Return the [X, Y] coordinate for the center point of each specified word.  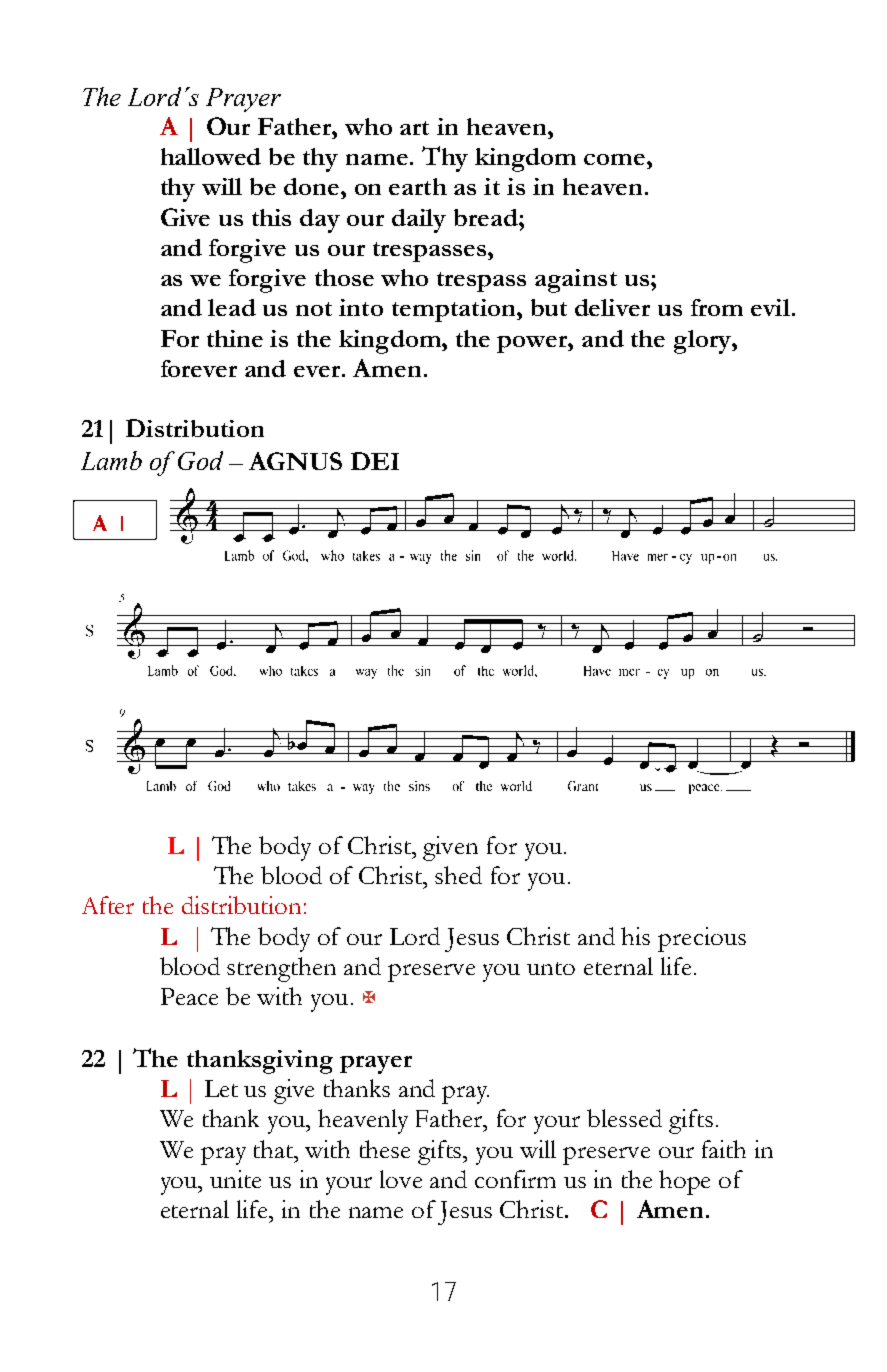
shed [458, 875]
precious [702, 939]
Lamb [111, 460]
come [616, 159]
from [717, 307]
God [200, 460]
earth [418, 186]
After [108, 905]
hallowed [211, 156]
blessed [624, 1118]
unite [235, 1179]
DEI [375, 461]
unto [551, 968]
